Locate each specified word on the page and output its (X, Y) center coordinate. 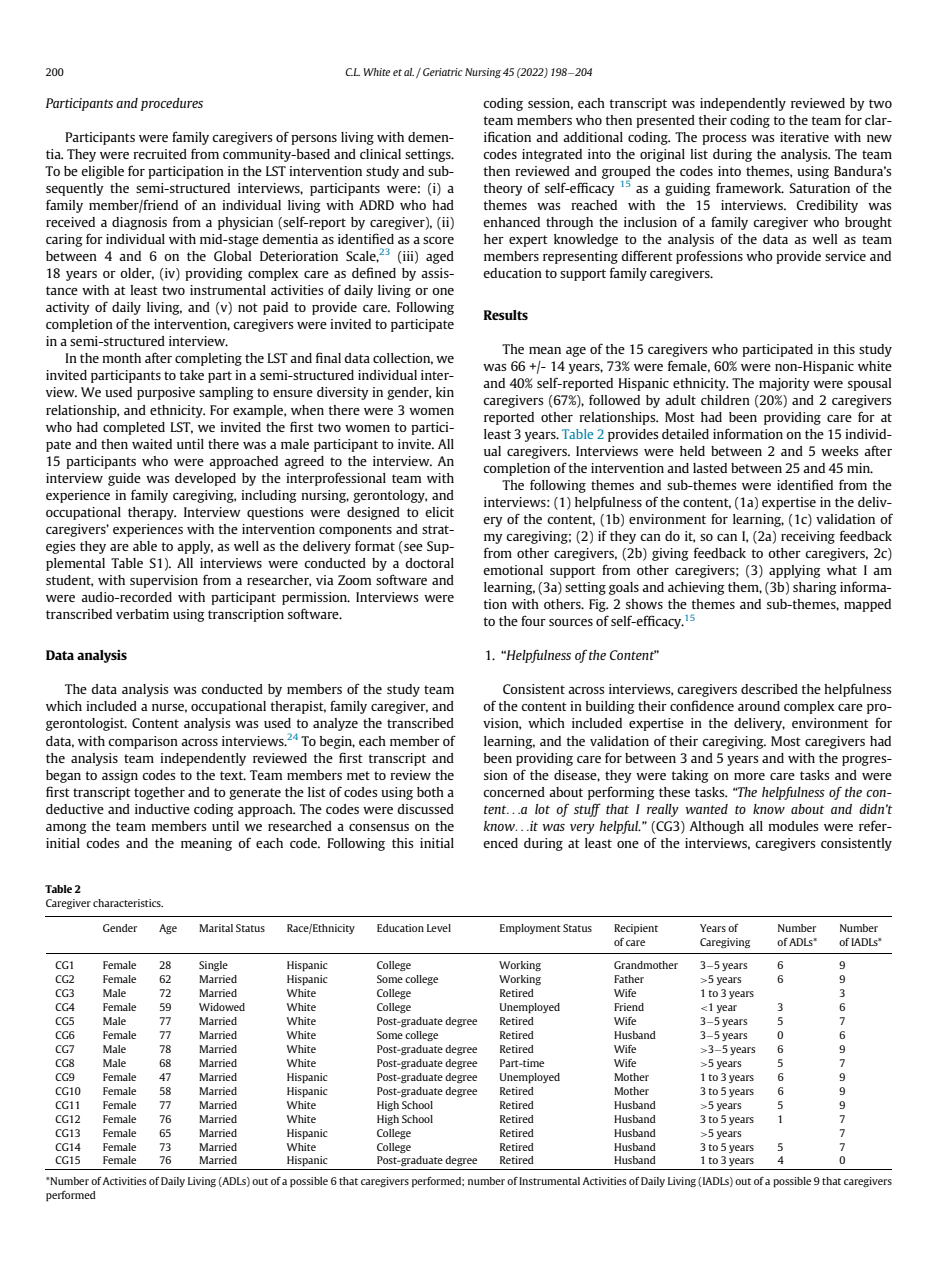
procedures (172, 104)
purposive (166, 393)
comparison (143, 742)
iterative (804, 137)
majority (784, 384)
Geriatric (443, 72)
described (769, 689)
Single (213, 966)
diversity (343, 393)
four (533, 621)
